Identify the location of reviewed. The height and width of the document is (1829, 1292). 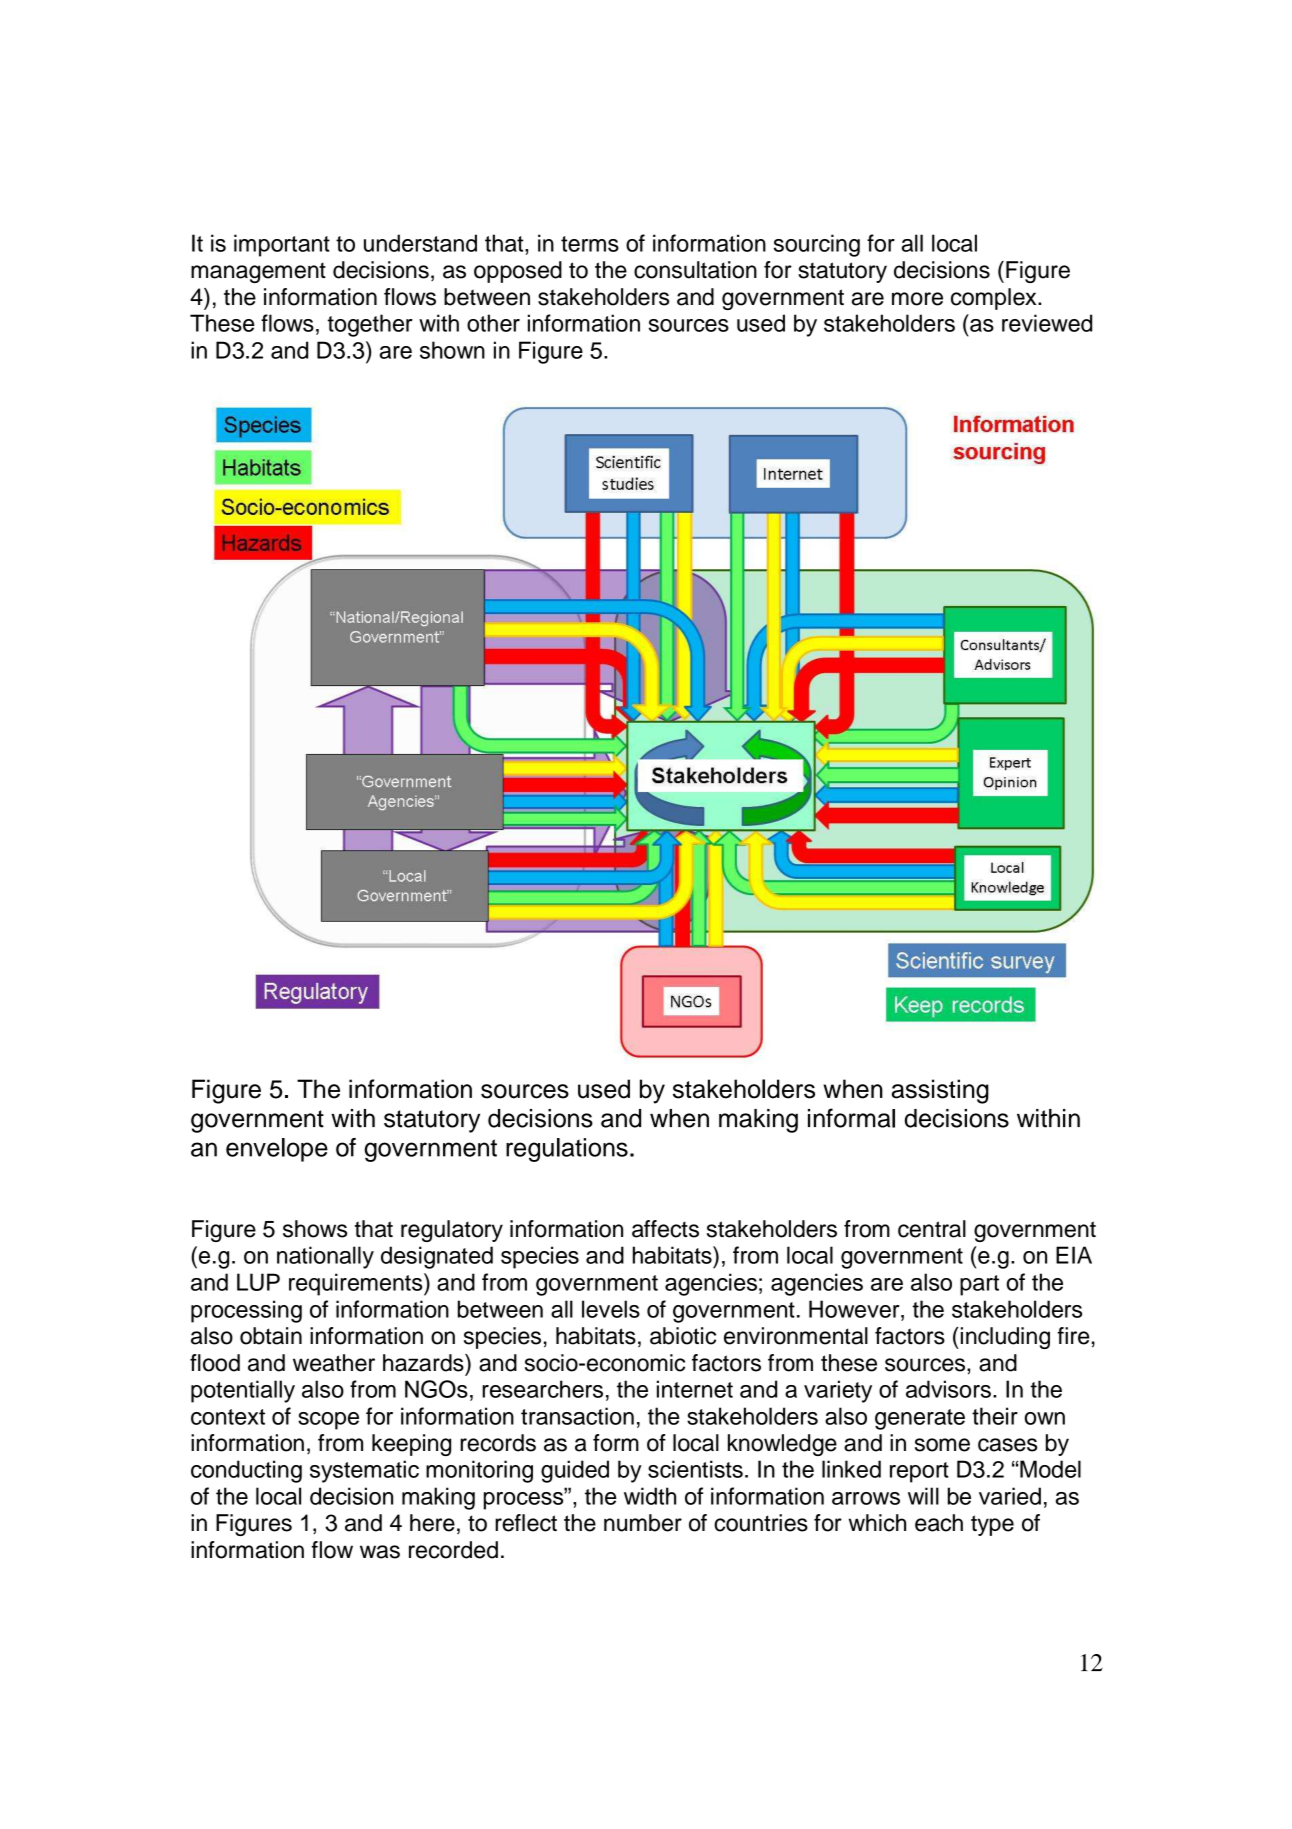
(1047, 323).
